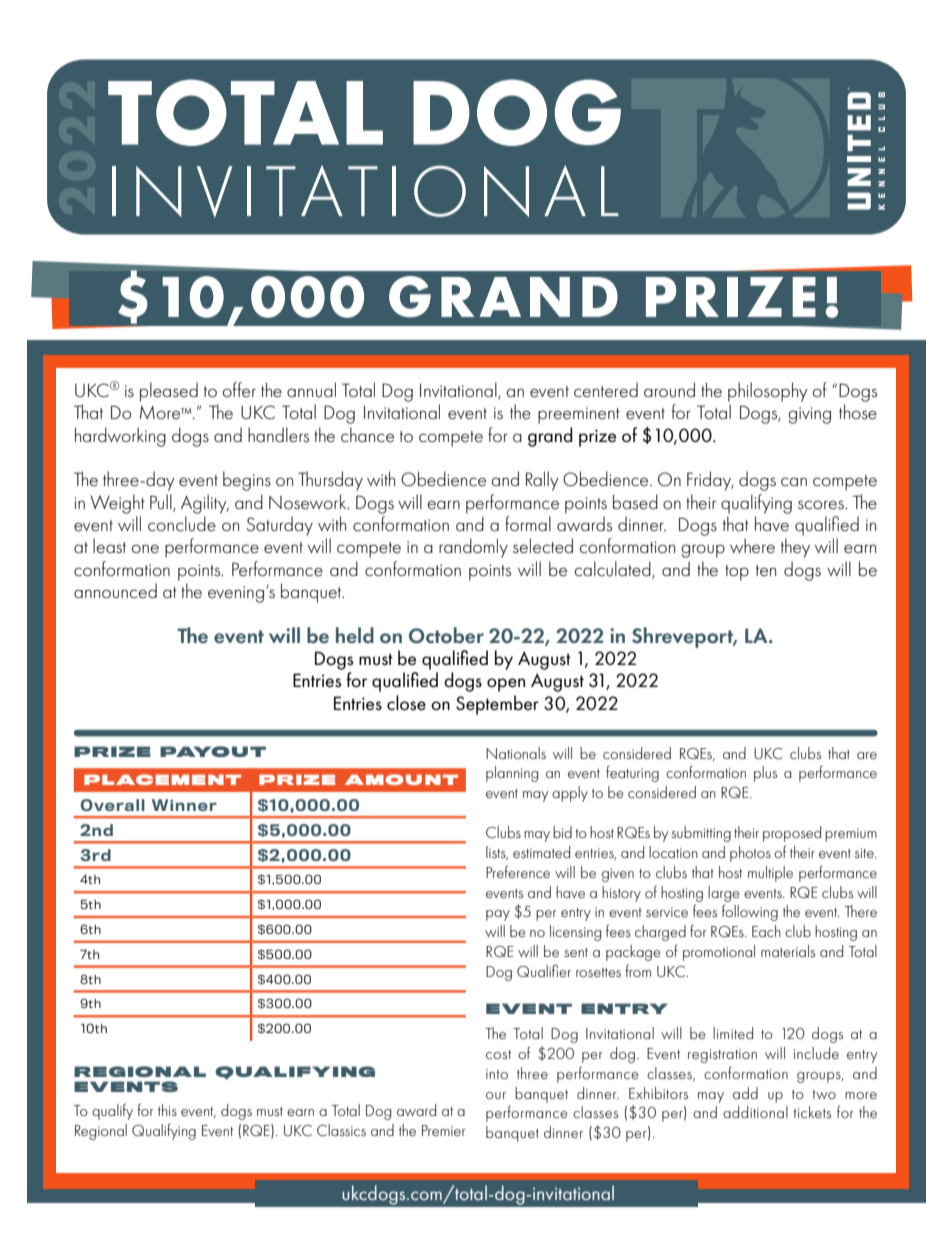 This image has height=1250, width=952. Describe the element at coordinates (516, 753) in the image. I see `Nationals` at that location.
